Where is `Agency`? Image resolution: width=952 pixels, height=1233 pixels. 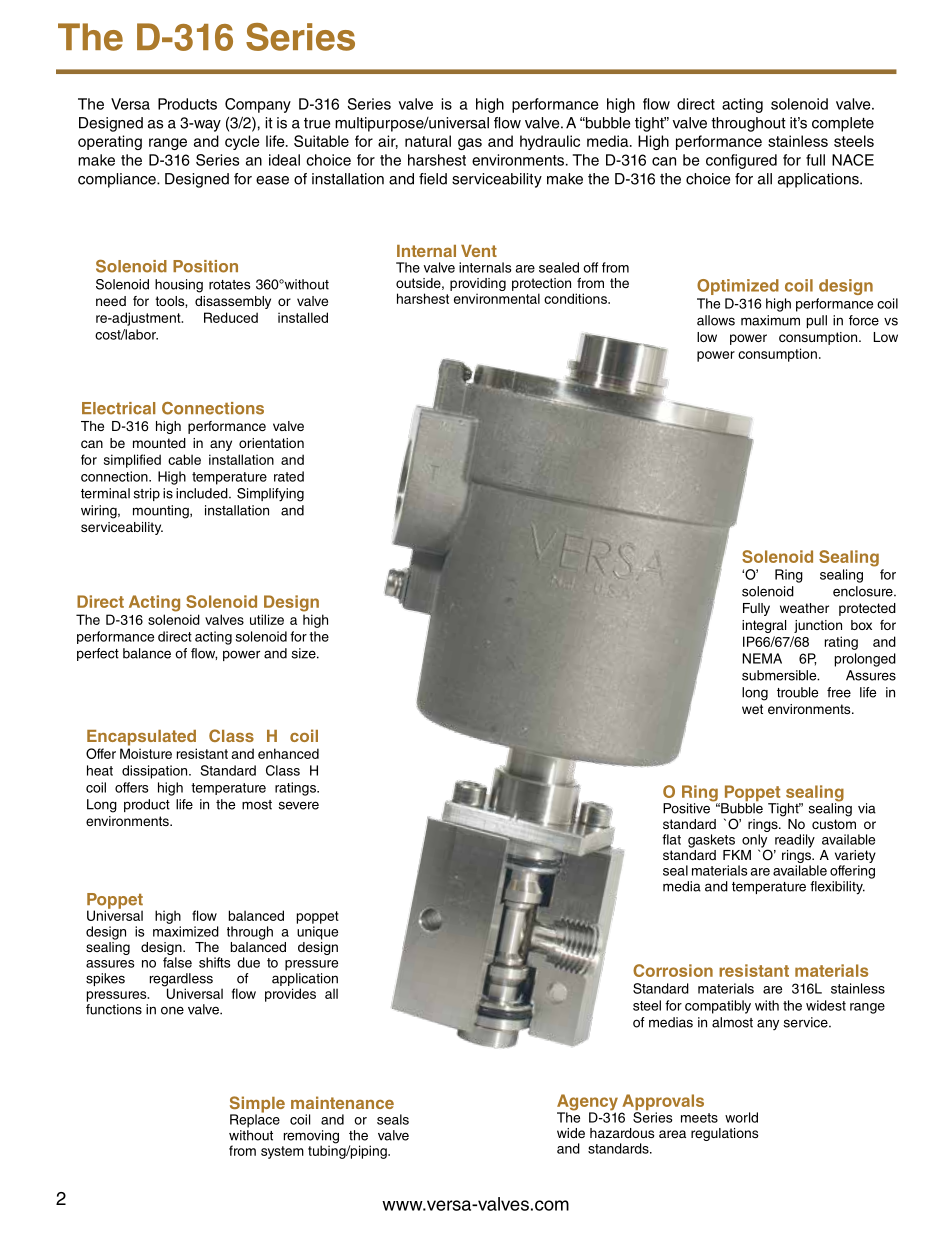 Agency is located at coordinates (587, 1103).
